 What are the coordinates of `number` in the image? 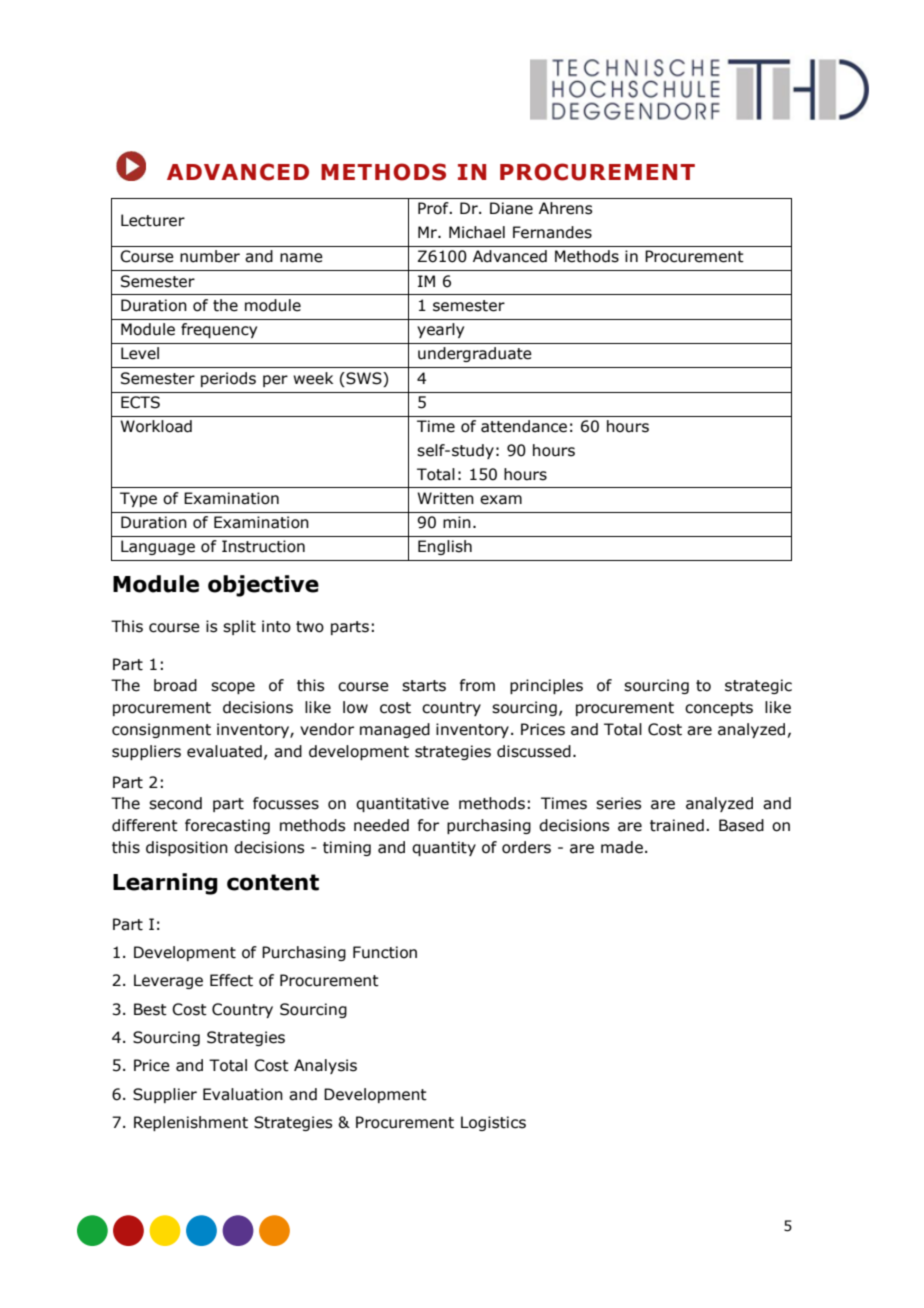 It's located at (210, 256).
